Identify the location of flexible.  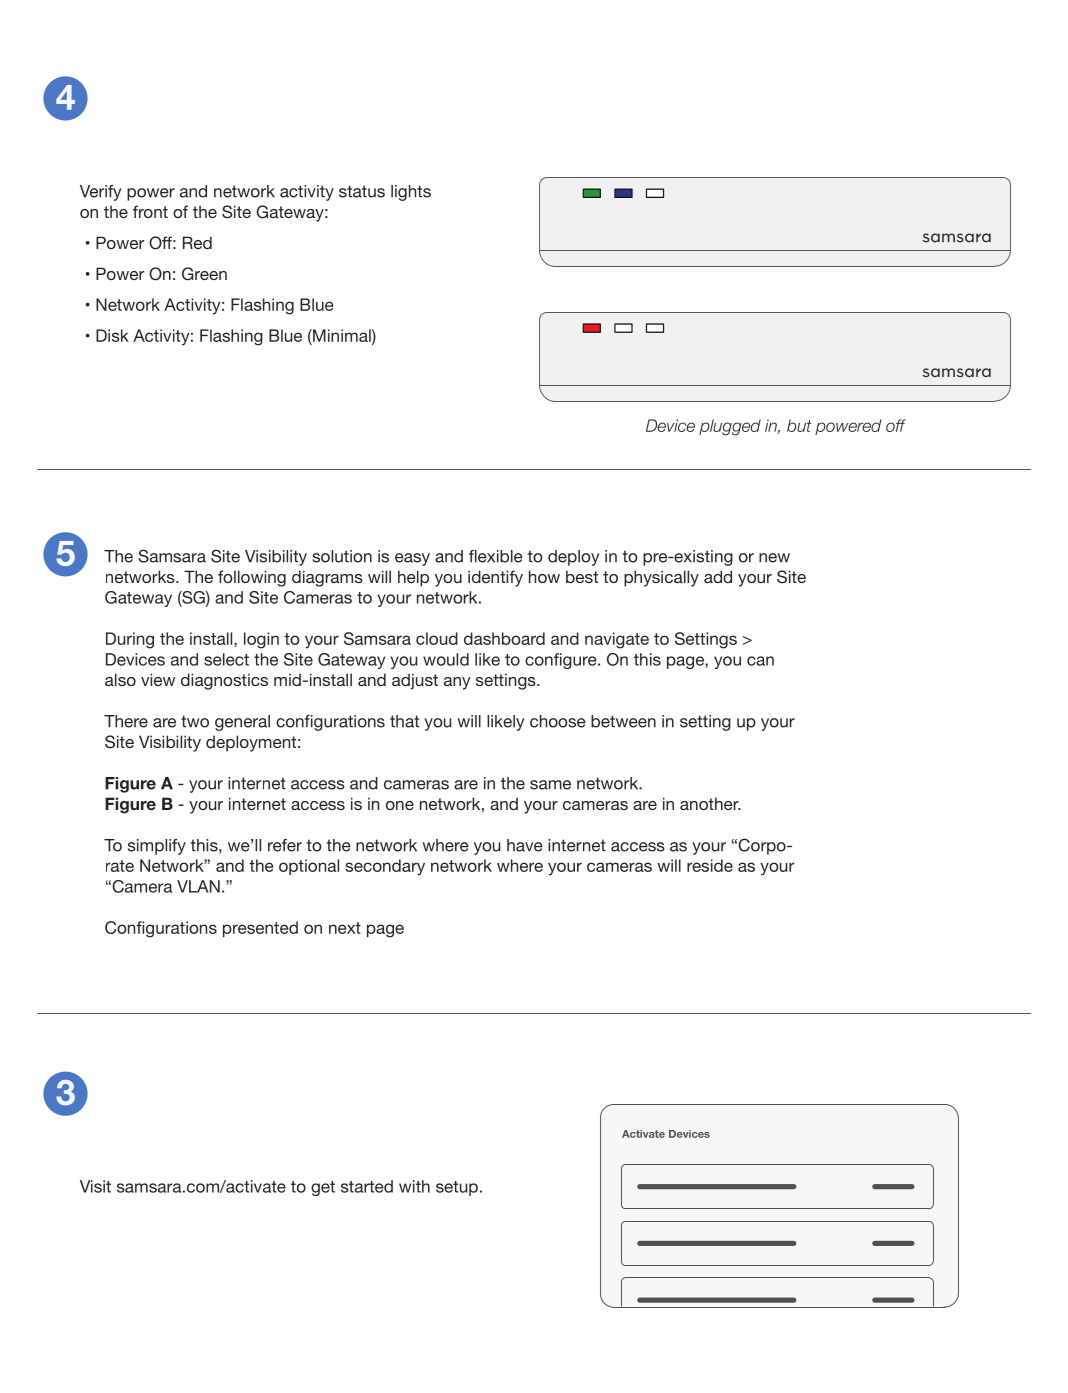
(496, 556).
